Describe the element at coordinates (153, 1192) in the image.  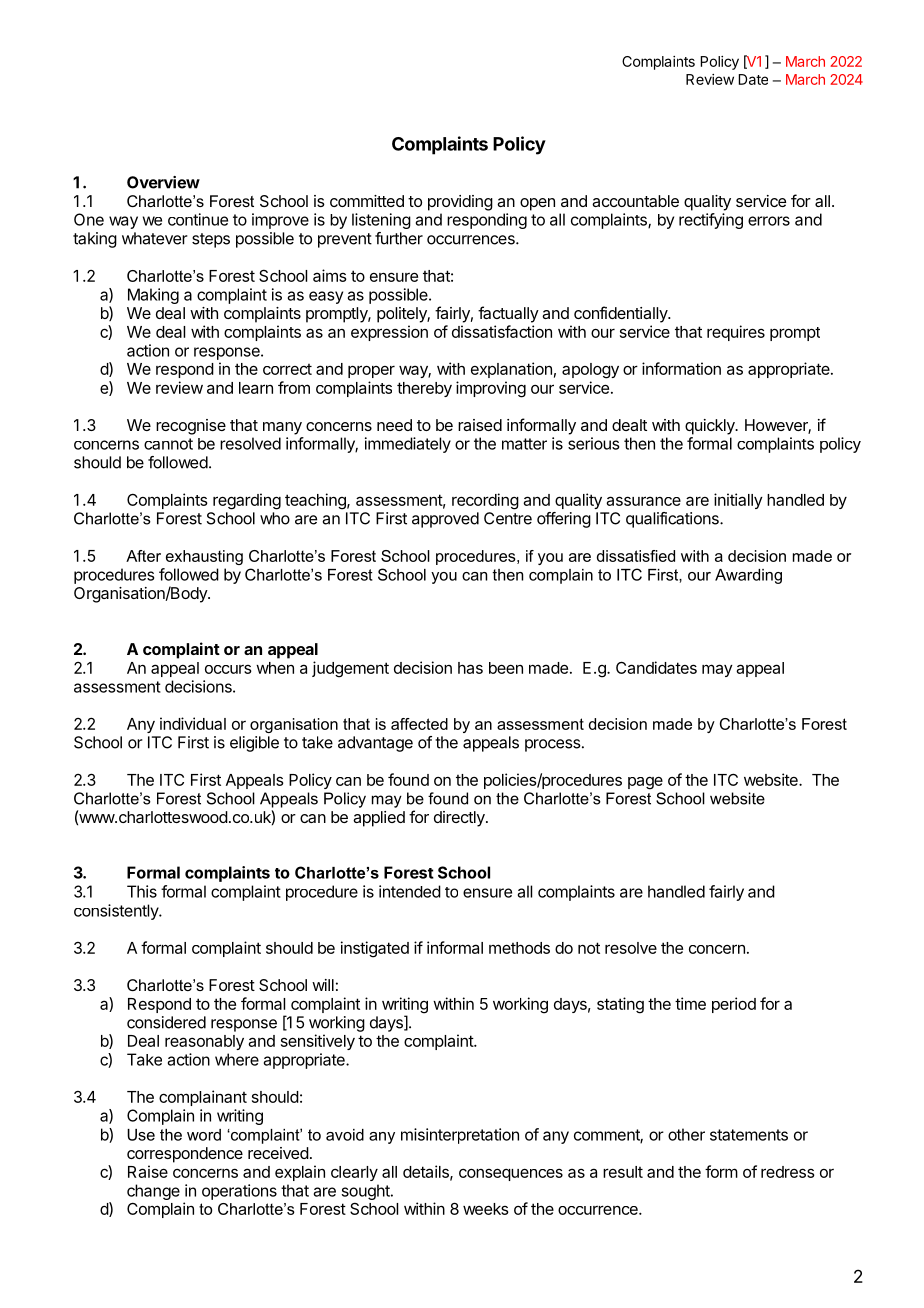
I see `change` at that location.
